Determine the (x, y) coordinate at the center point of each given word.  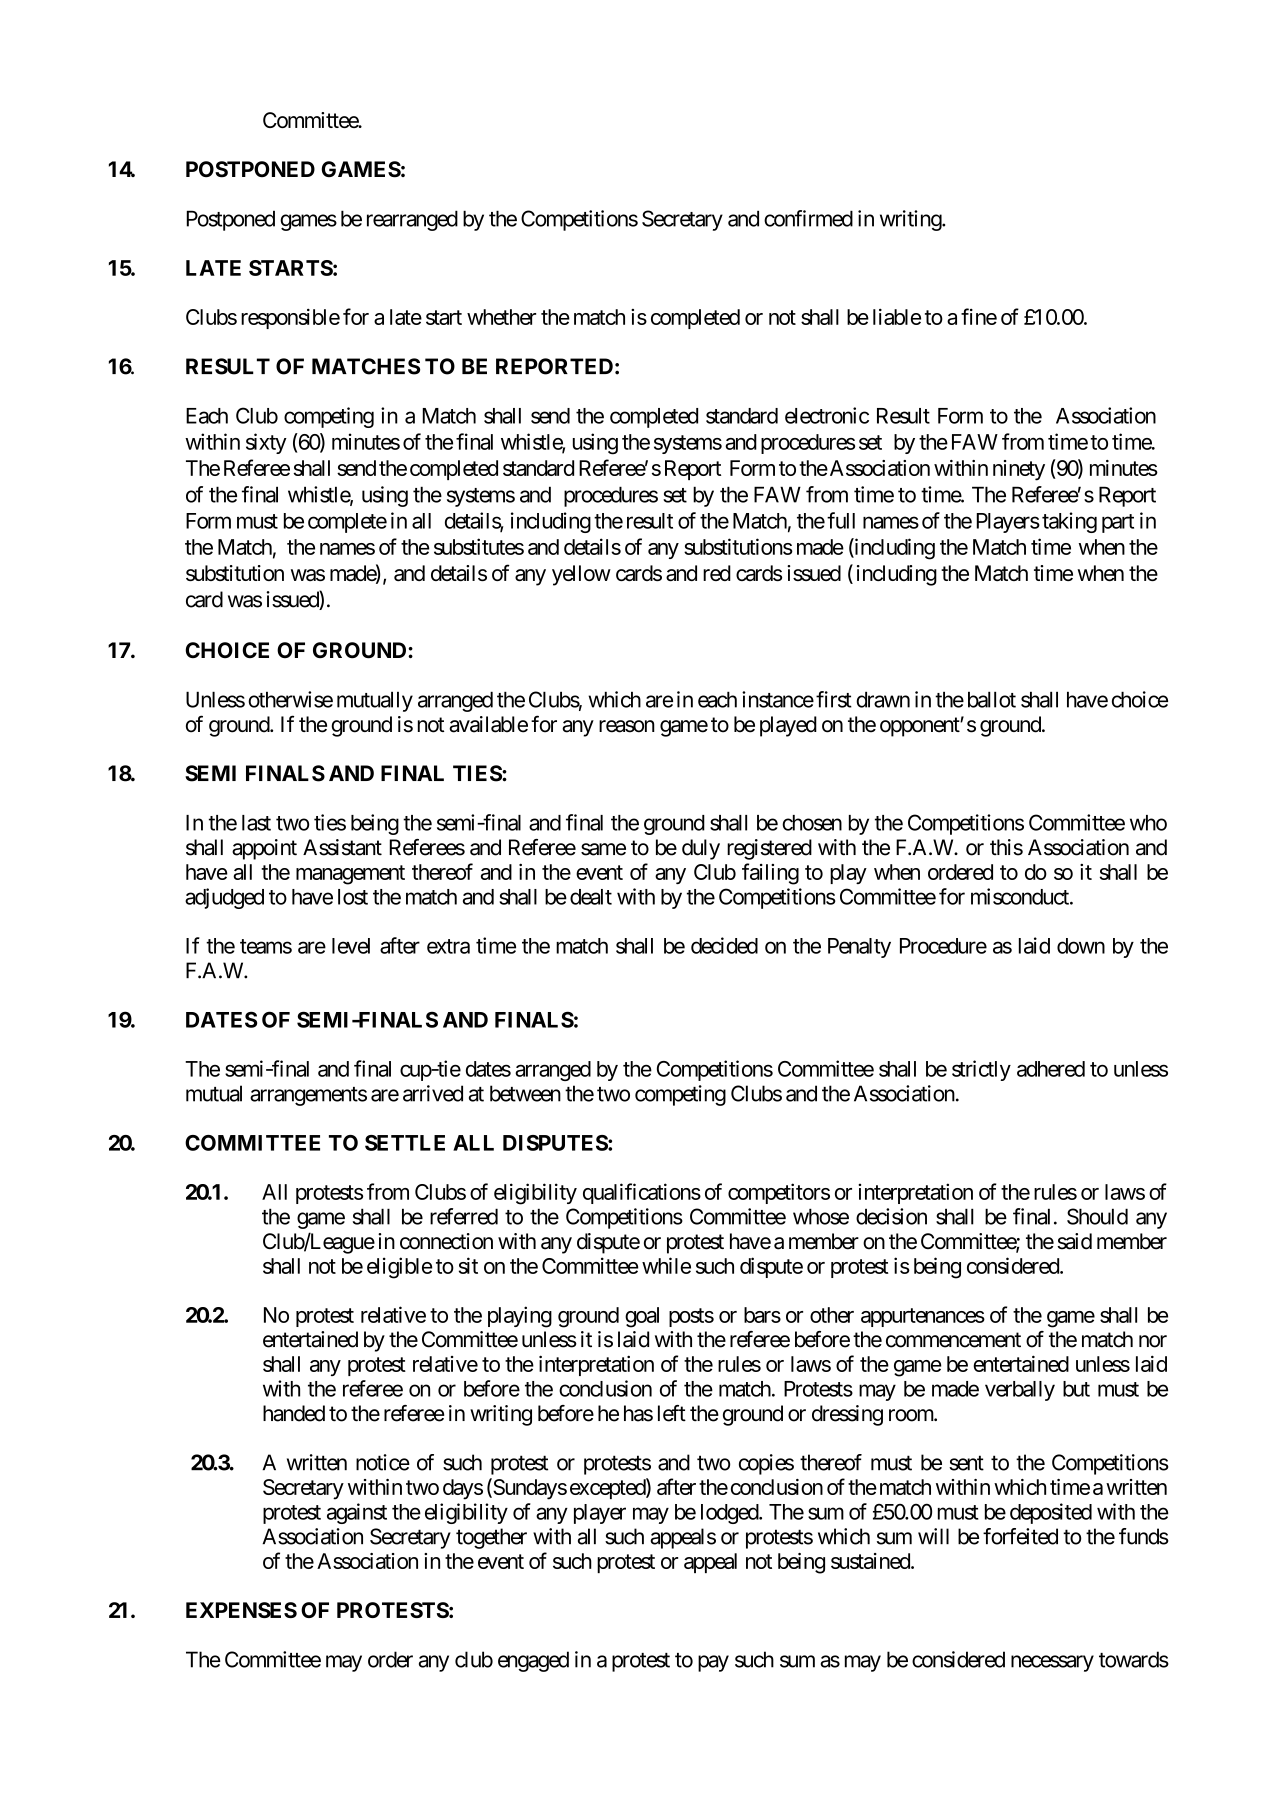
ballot (992, 699)
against (357, 1513)
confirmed (808, 218)
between (525, 1093)
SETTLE (405, 1143)
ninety (1019, 470)
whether (501, 317)
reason (627, 726)
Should (1097, 1216)
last (256, 823)
